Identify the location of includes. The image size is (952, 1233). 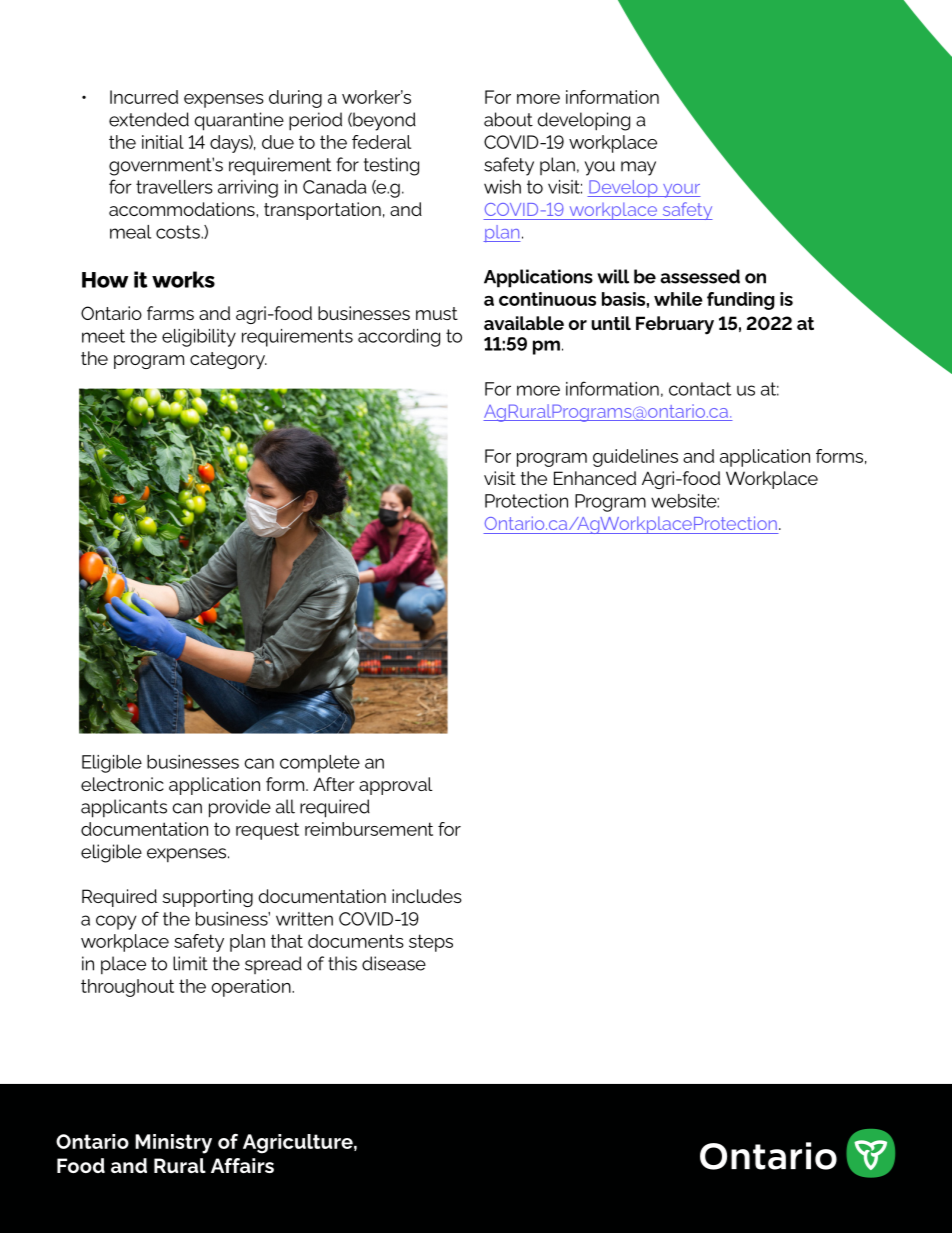
(427, 896).
